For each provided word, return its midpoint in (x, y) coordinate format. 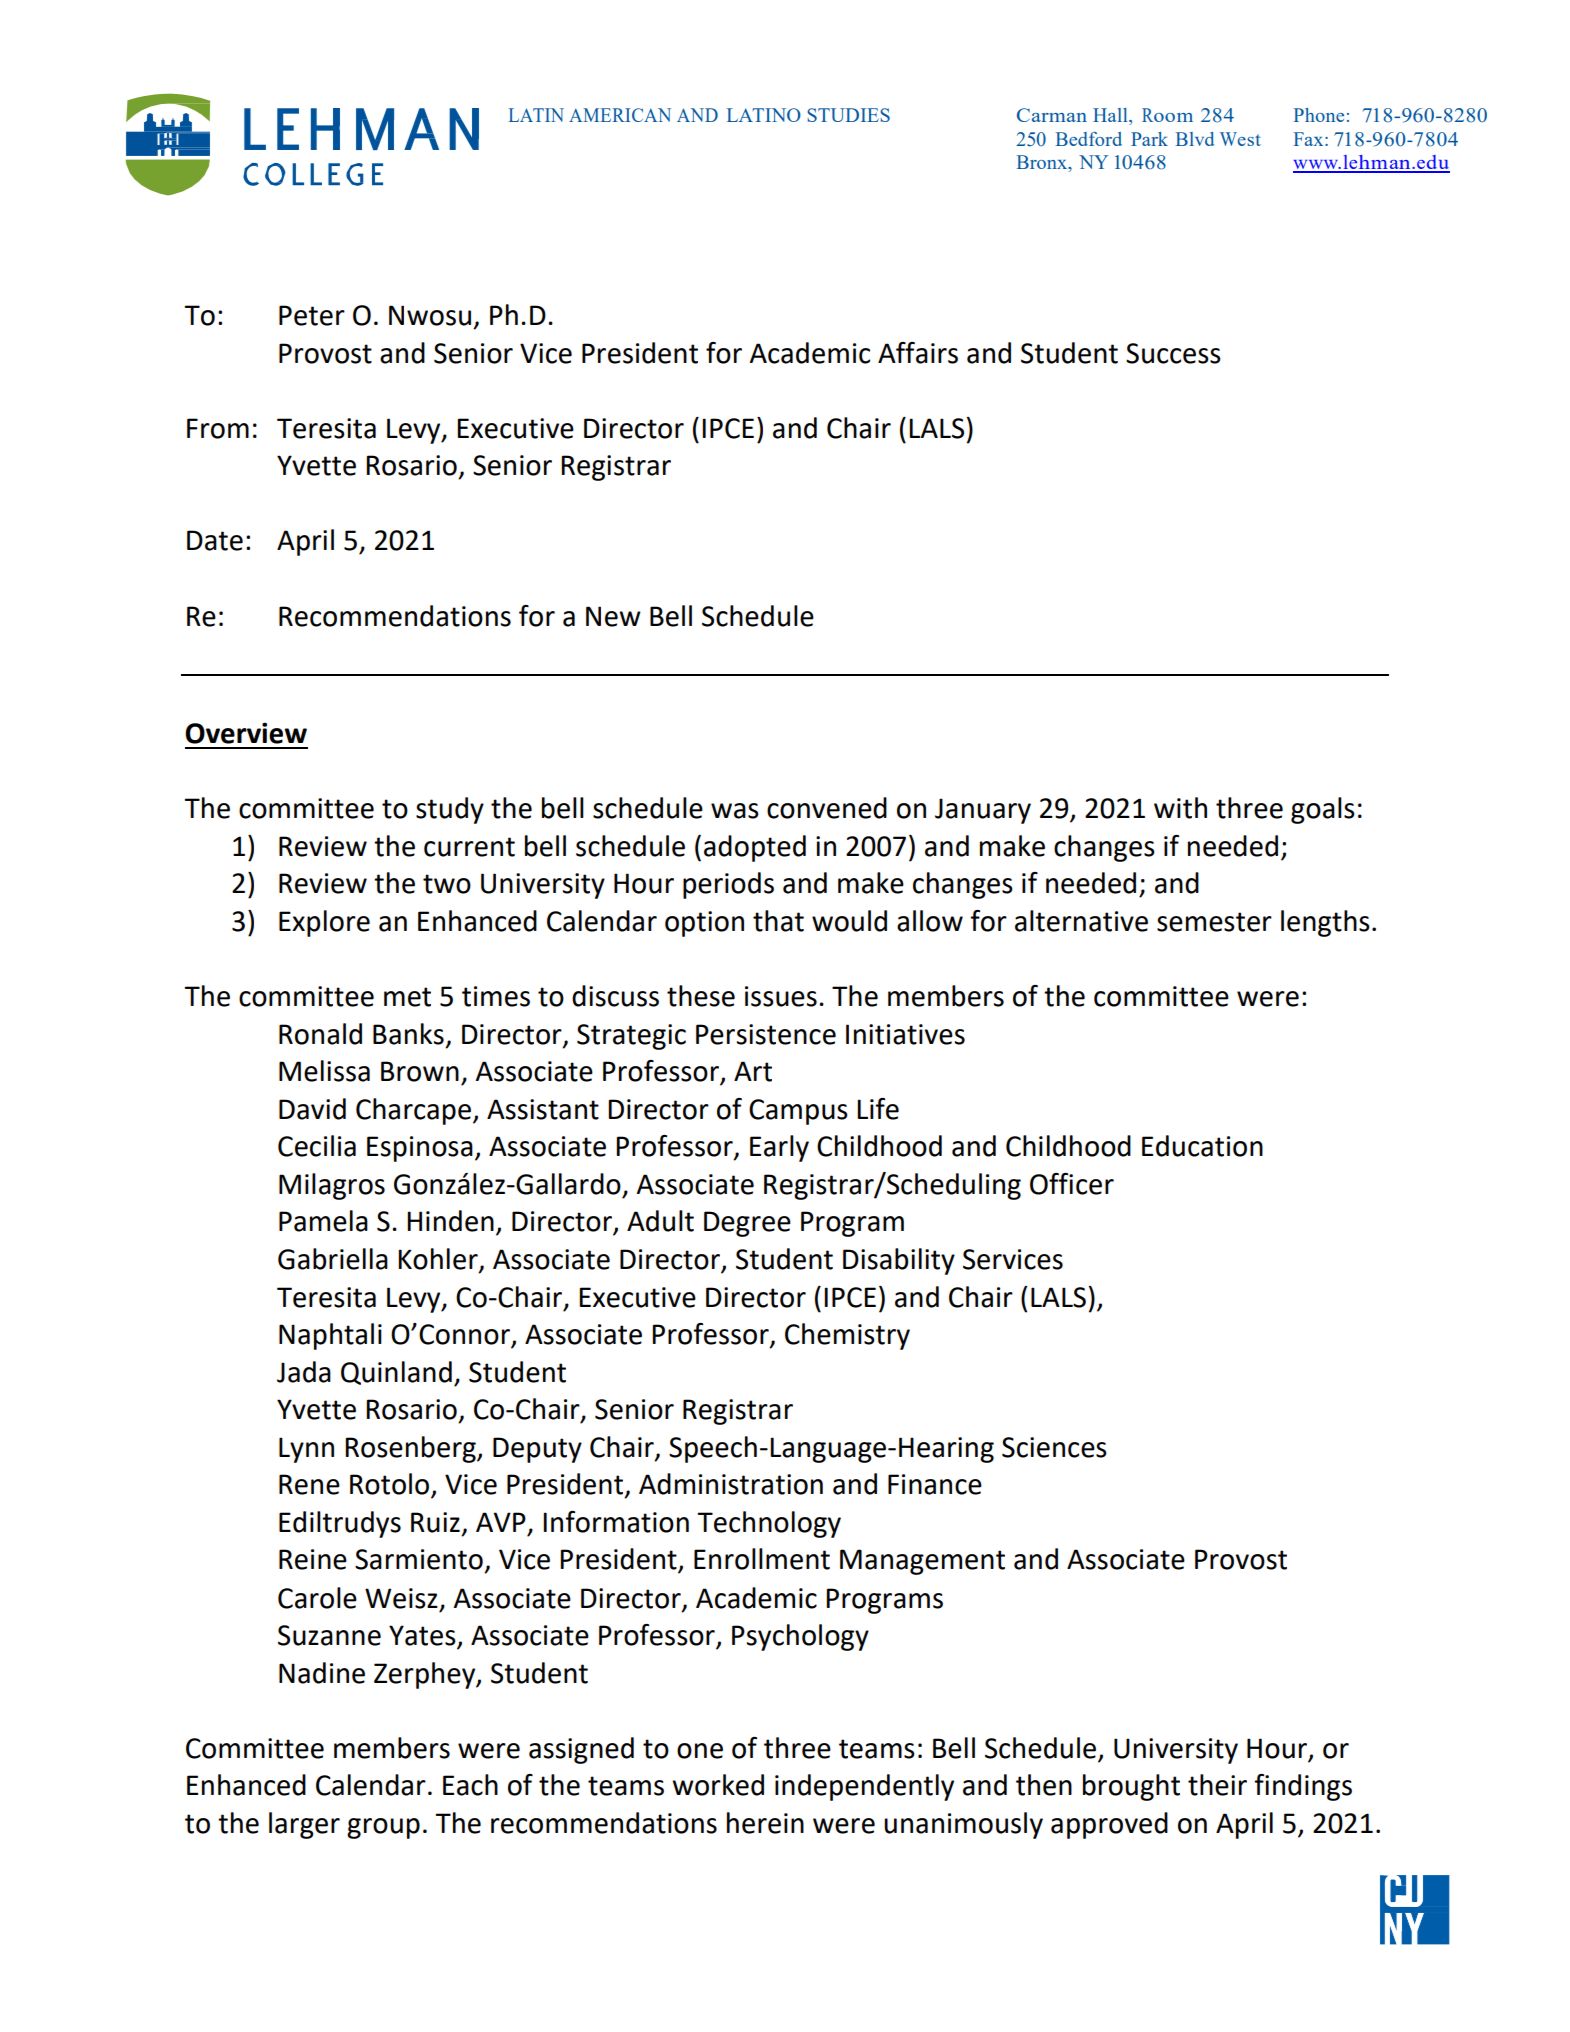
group (383, 1828)
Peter (312, 315)
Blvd (1195, 139)
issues (781, 996)
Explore (324, 923)
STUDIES (848, 115)
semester (1214, 922)
